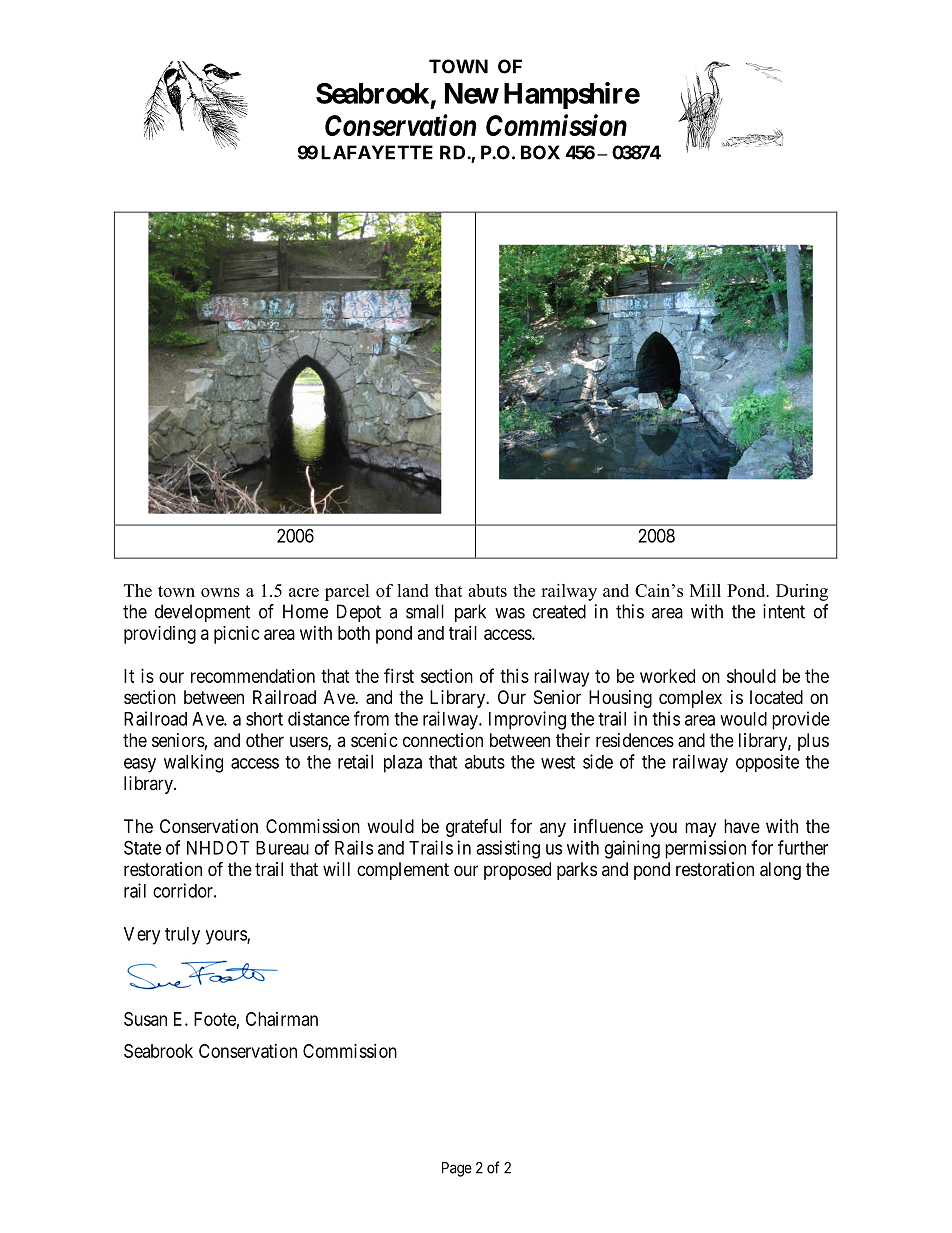 The image size is (952, 1233). What do you see at coordinates (751, 676) in the image?
I see `should` at bounding box center [751, 676].
